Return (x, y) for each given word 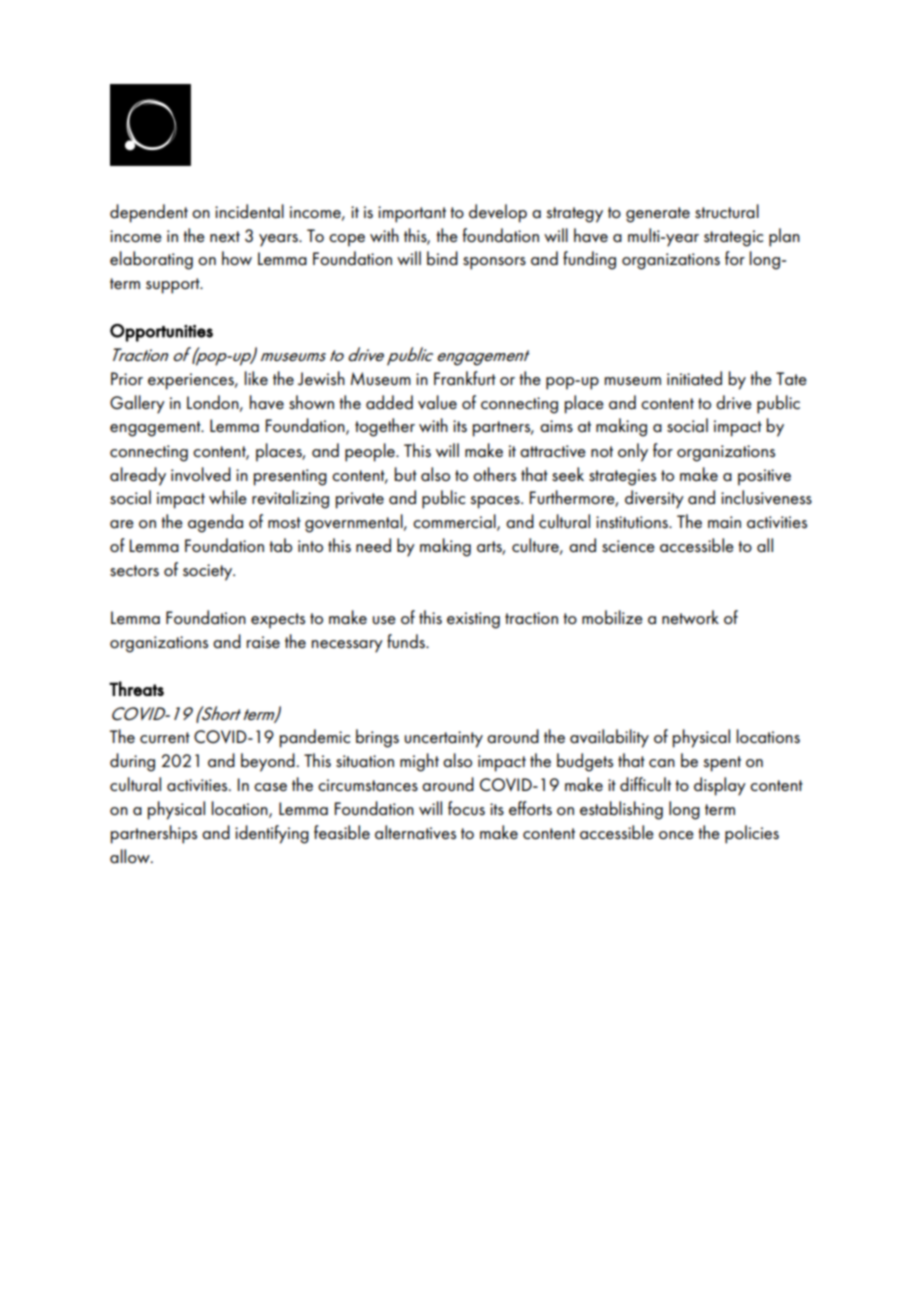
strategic (733, 238)
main (724, 522)
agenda (215, 523)
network (690, 617)
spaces (496, 502)
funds (407, 641)
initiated (694, 378)
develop (498, 213)
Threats (136, 688)
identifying (272, 834)
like (256, 378)
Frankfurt (465, 378)
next (225, 236)
